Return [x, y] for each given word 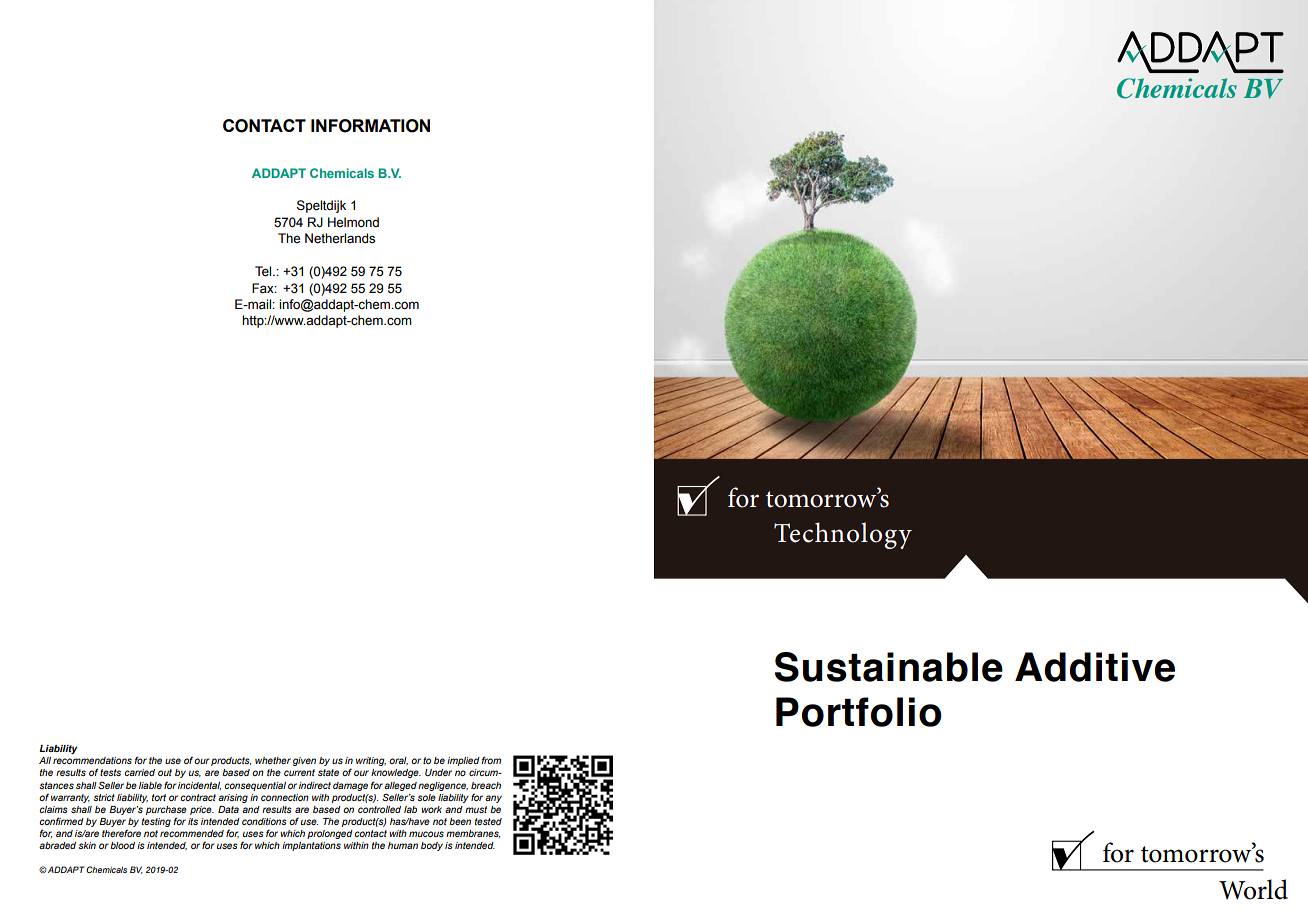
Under [438, 772]
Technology [843, 535]
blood [122, 845]
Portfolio [859, 712]
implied [463, 761]
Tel [264, 271]
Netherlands [340, 238]
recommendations [92, 760]
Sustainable [889, 667]
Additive [1095, 667]
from [491, 760]
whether [273, 760]
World [1253, 889]
